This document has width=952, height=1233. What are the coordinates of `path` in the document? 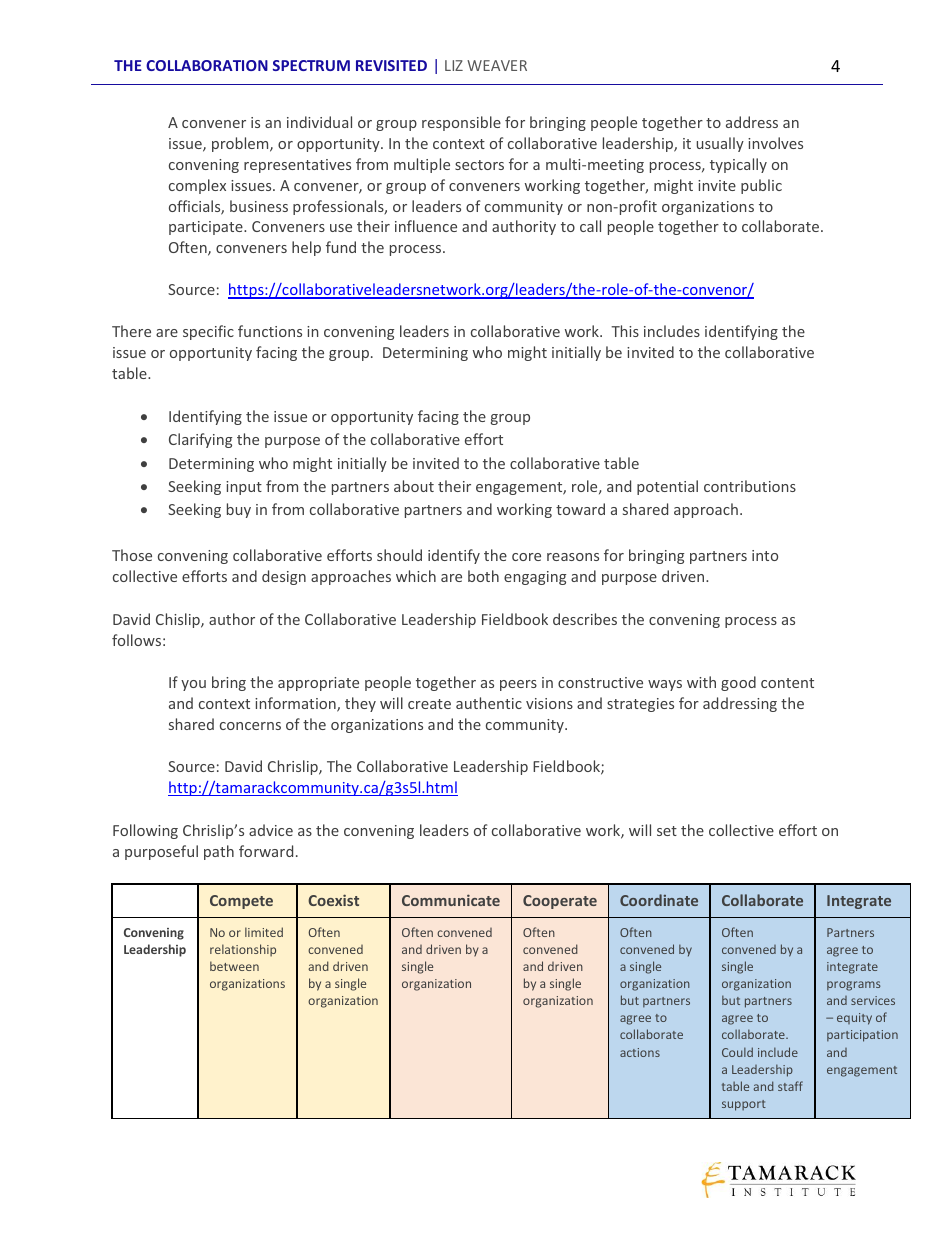 It's located at (219, 852).
